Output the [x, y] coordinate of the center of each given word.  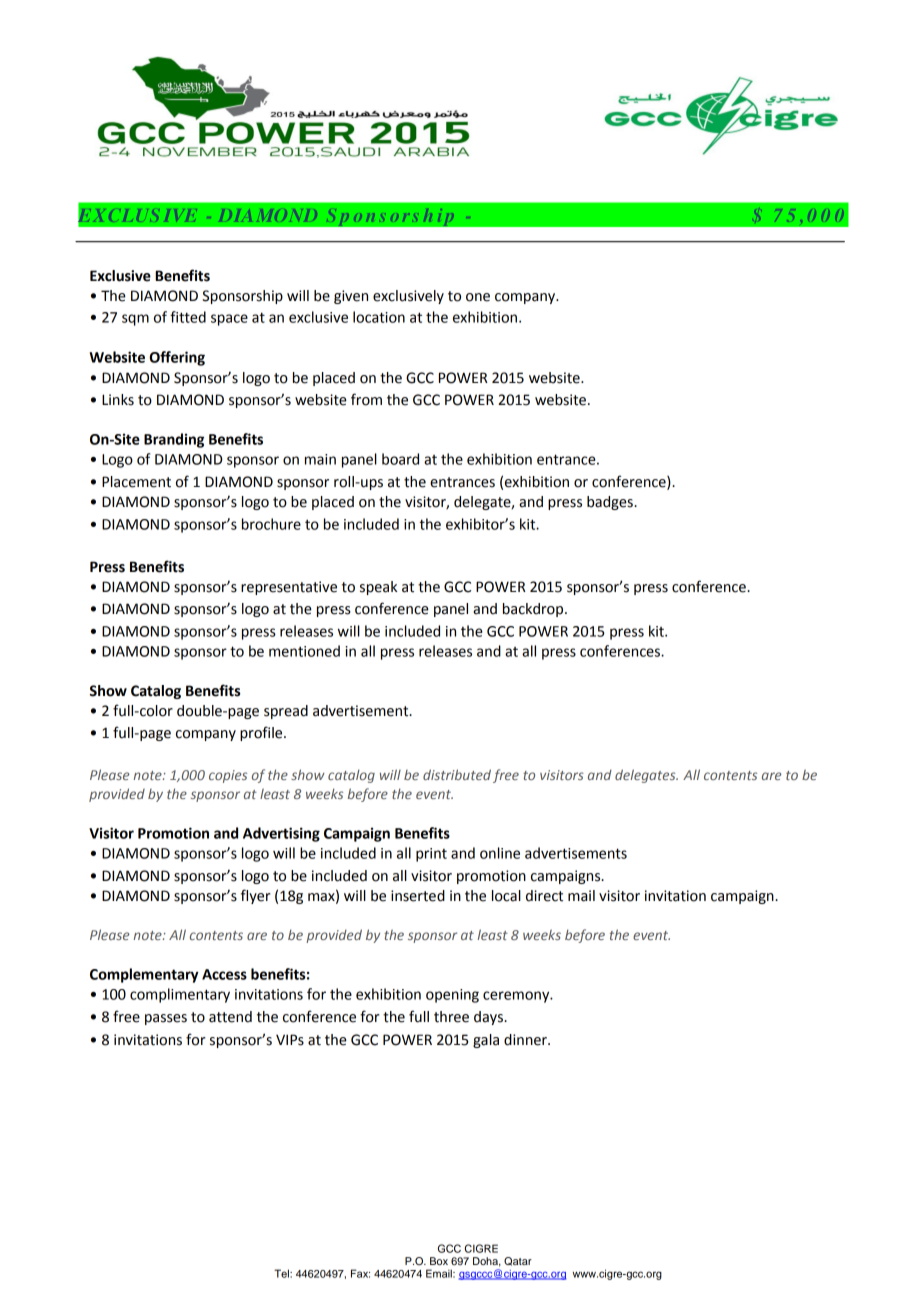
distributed [457, 774]
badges [611, 503]
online [500, 853]
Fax [360, 1273]
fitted [188, 317]
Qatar [518, 1261]
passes [166, 1019]
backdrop [534, 610]
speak [378, 588]
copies [228, 776]
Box [439, 1261]
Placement [136, 482]
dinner [526, 1040]
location [379, 317]
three [451, 1017]
